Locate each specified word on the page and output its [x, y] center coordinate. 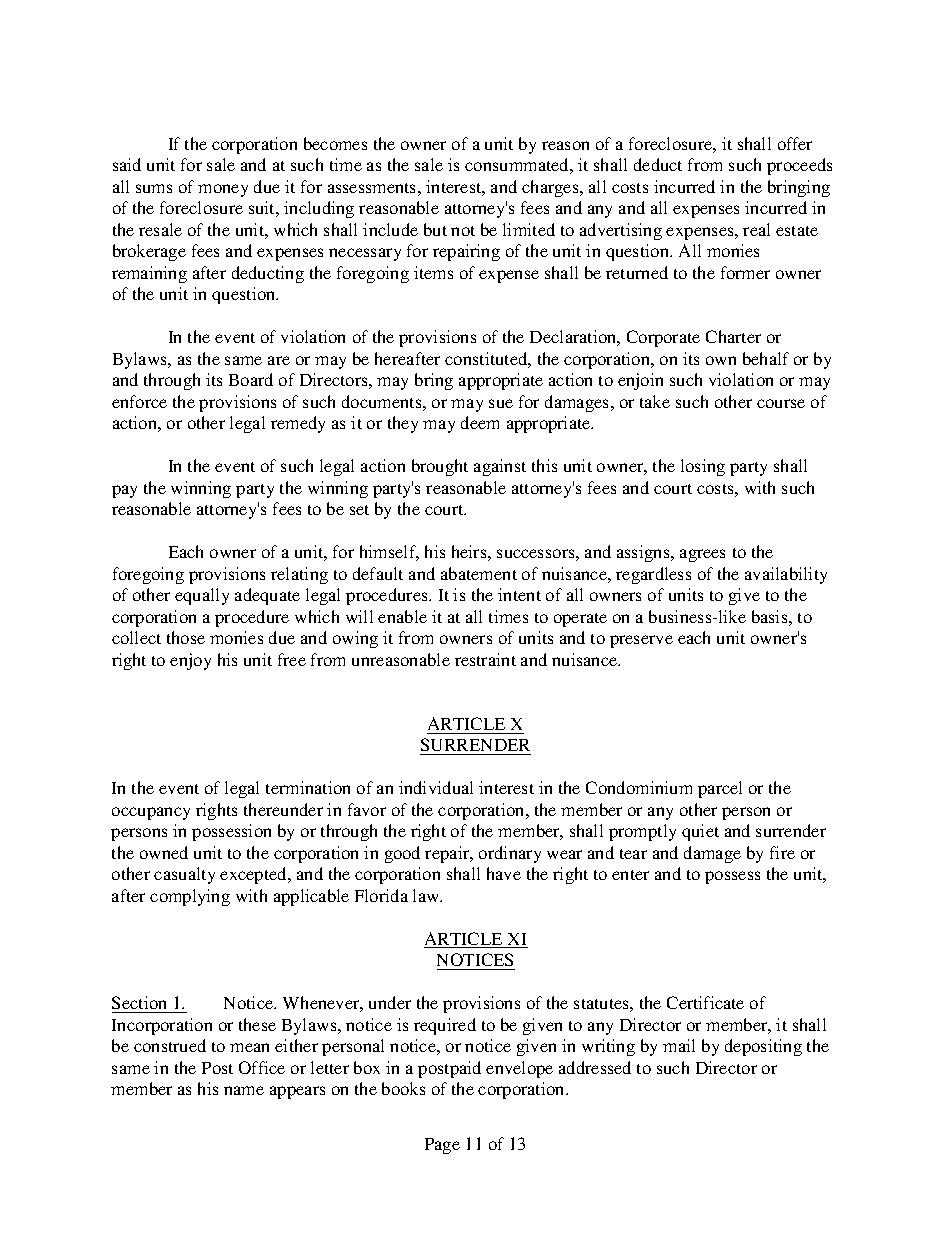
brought [440, 467]
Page [442, 1146]
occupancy [151, 813]
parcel [720, 789]
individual [436, 787]
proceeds [799, 166]
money [223, 190]
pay [124, 491]
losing [703, 467]
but [435, 229]
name [244, 1090]
